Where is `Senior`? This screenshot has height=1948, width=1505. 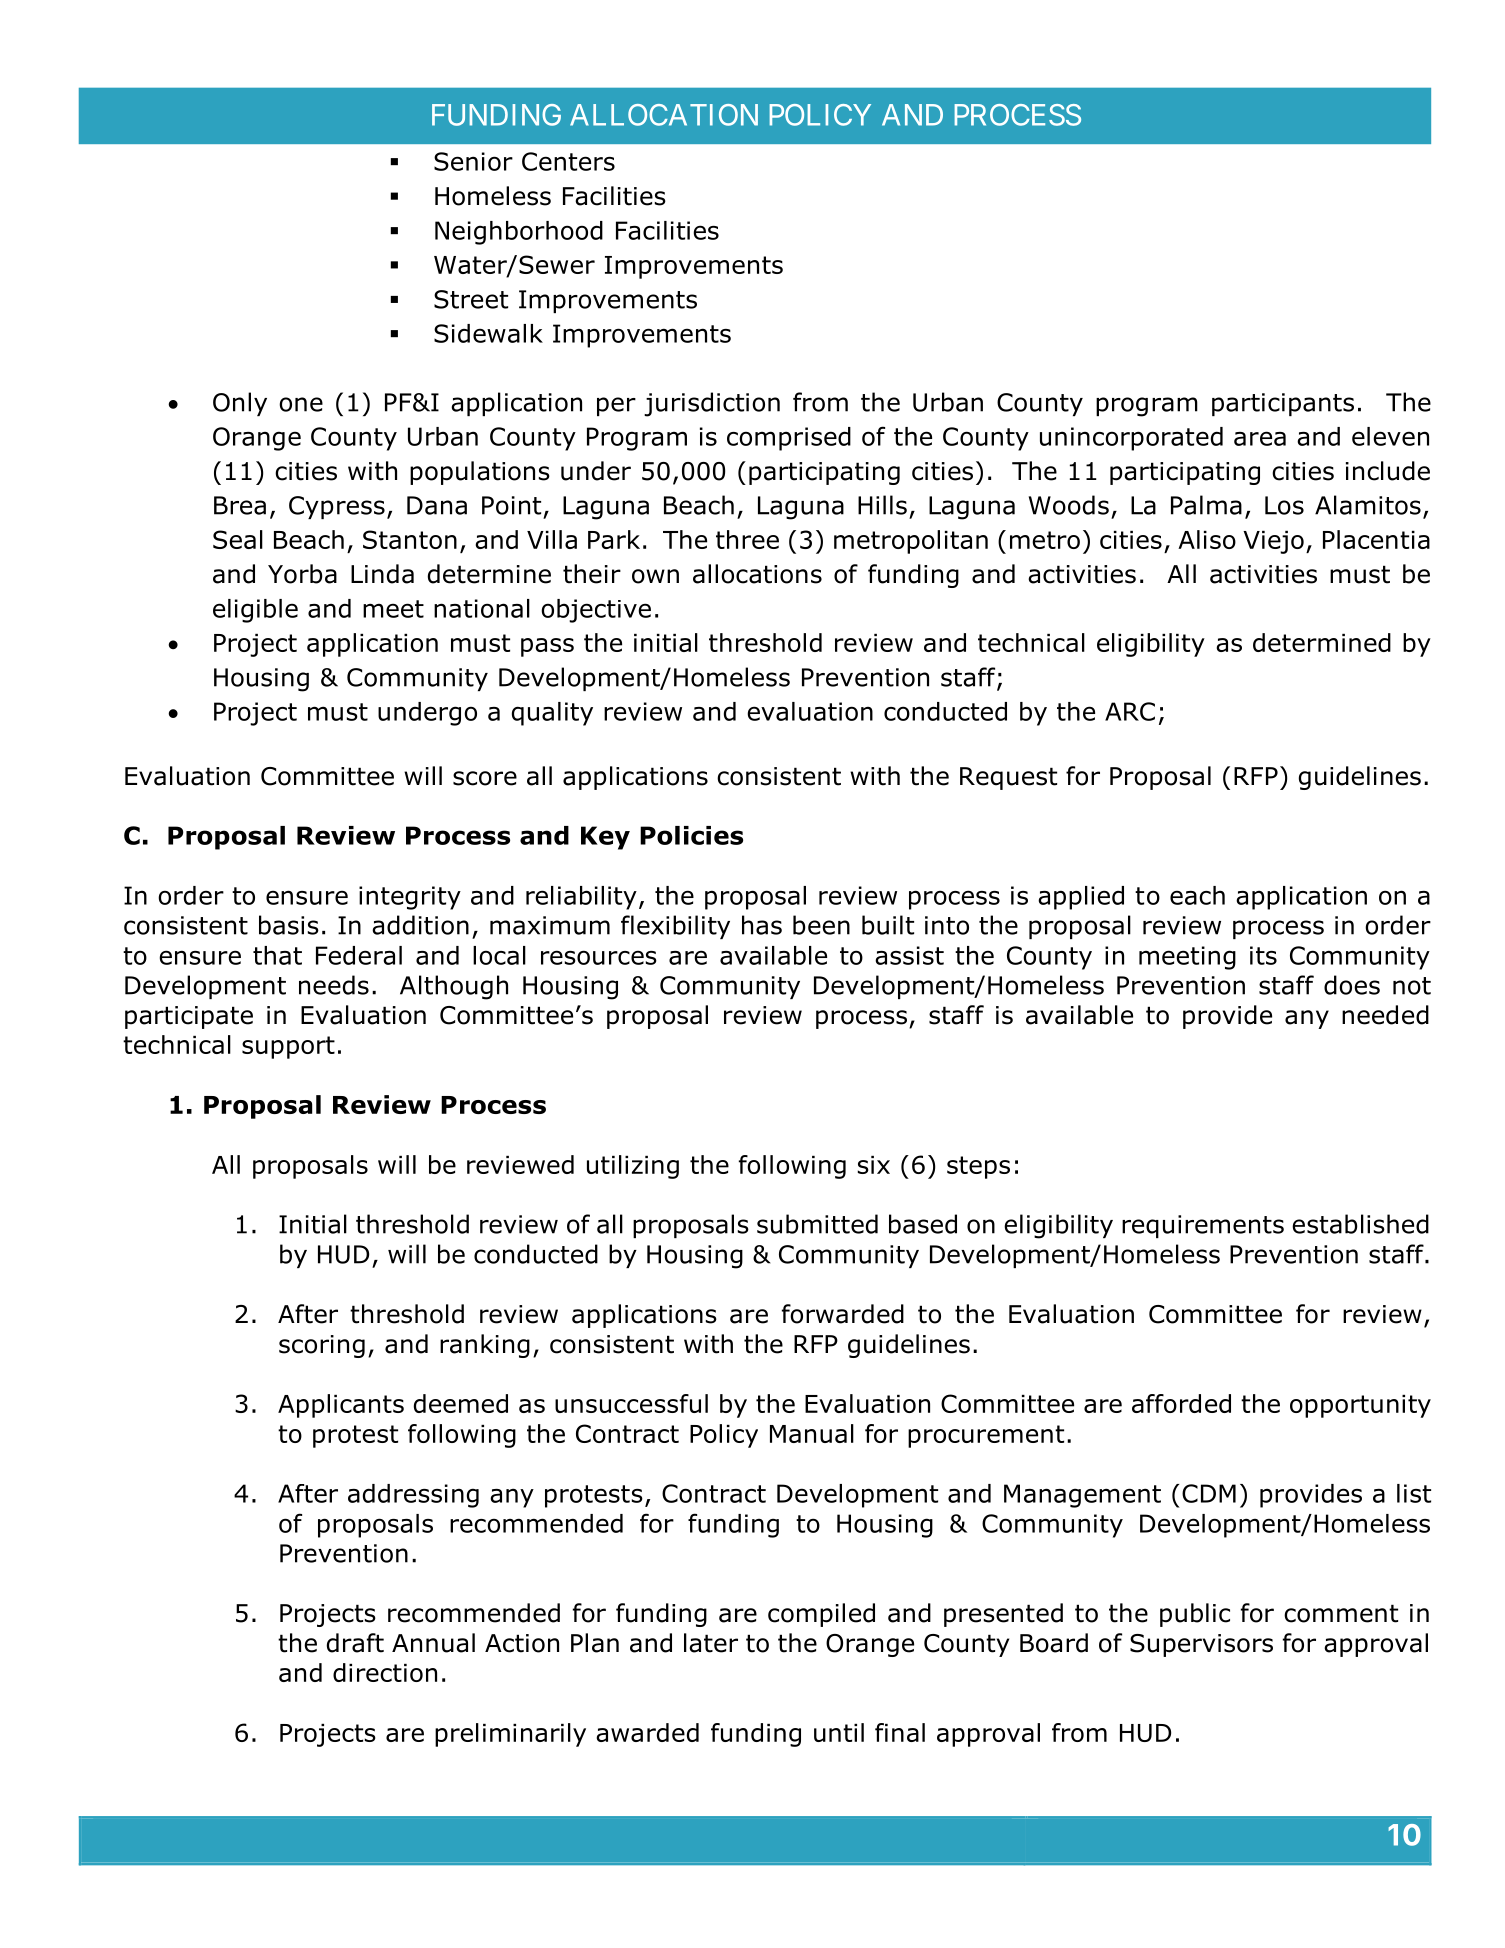 Senior is located at coordinates (473, 161).
